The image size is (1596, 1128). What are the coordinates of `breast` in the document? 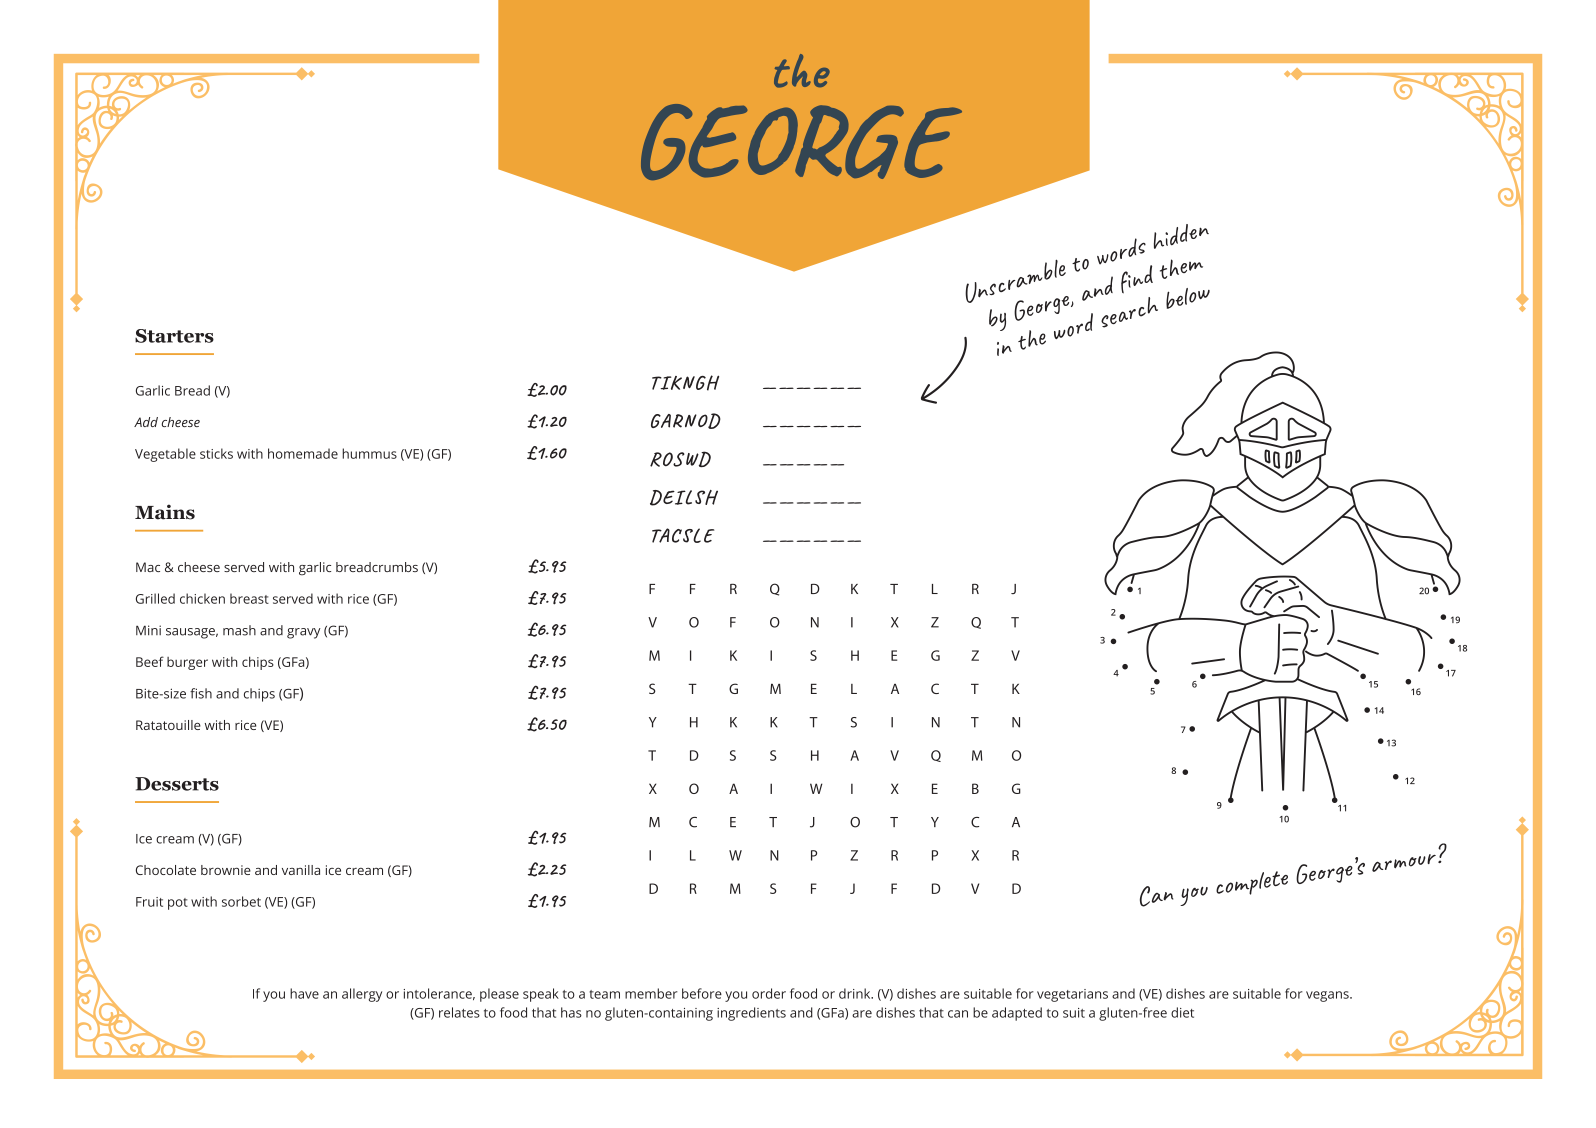 It's located at (249, 598).
